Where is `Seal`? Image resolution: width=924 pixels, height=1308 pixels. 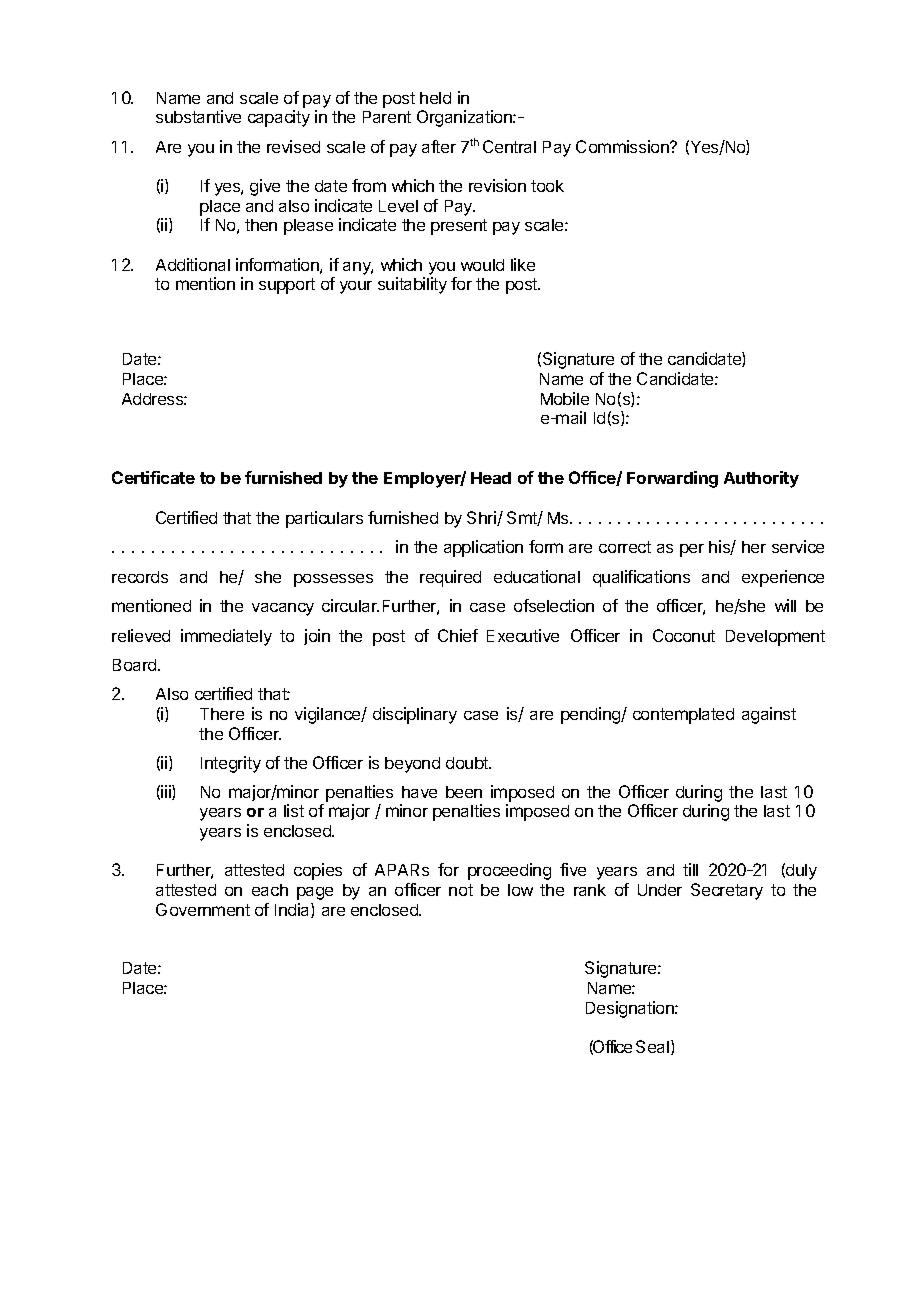
Seal is located at coordinates (654, 1047).
